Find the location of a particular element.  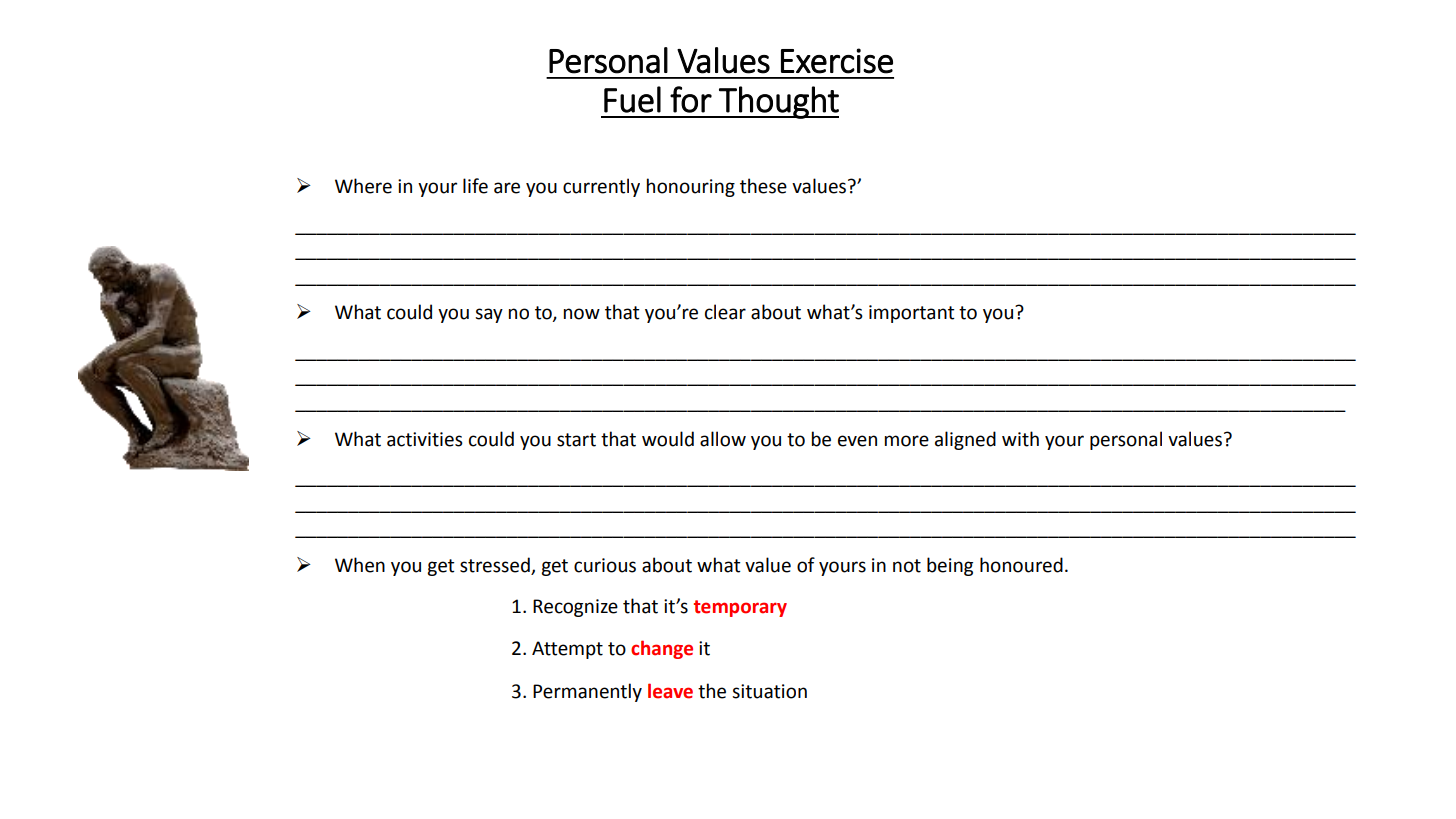

important is located at coordinates (912, 314).
